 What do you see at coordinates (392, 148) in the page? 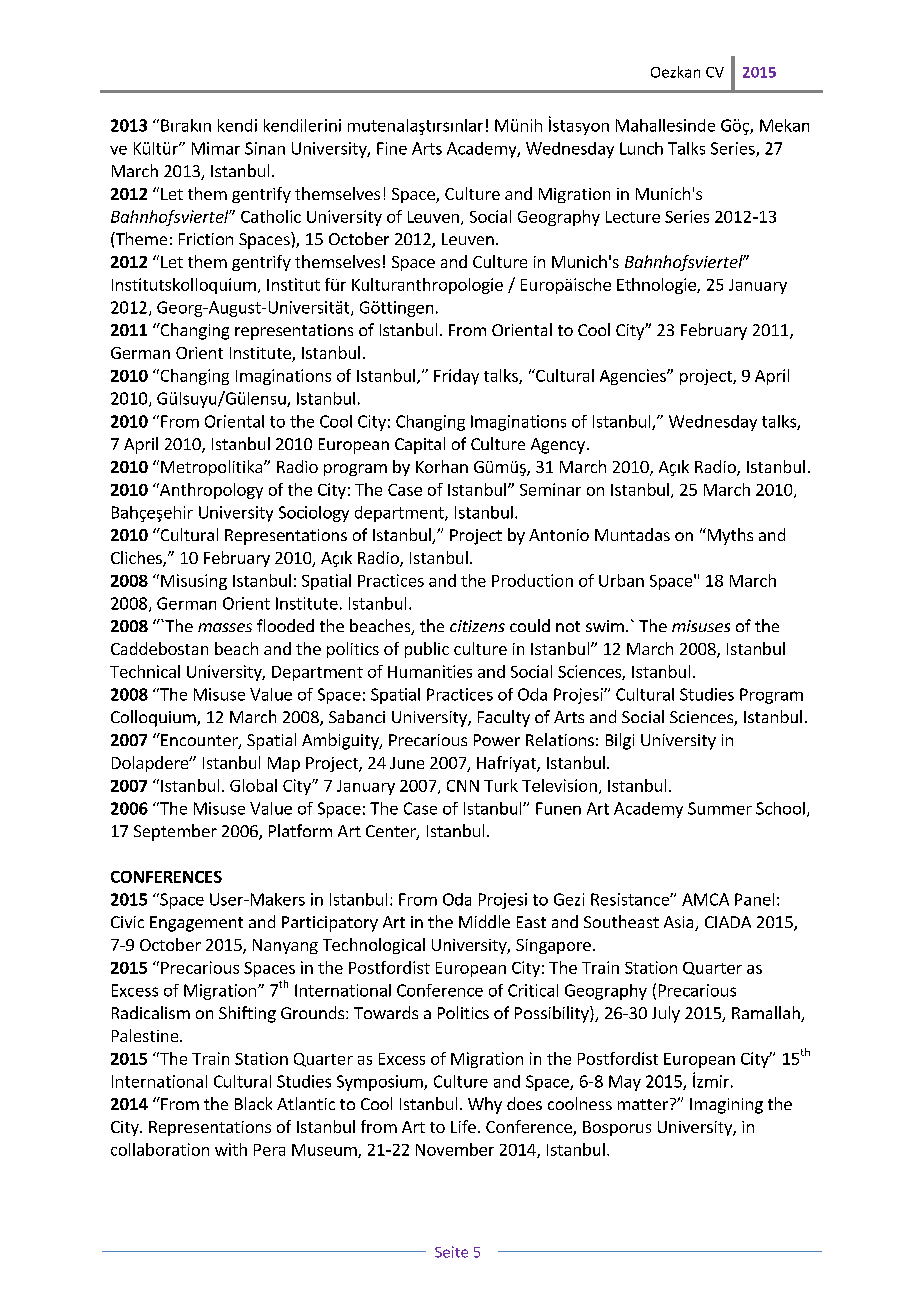
I see `Fine` at bounding box center [392, 148].
